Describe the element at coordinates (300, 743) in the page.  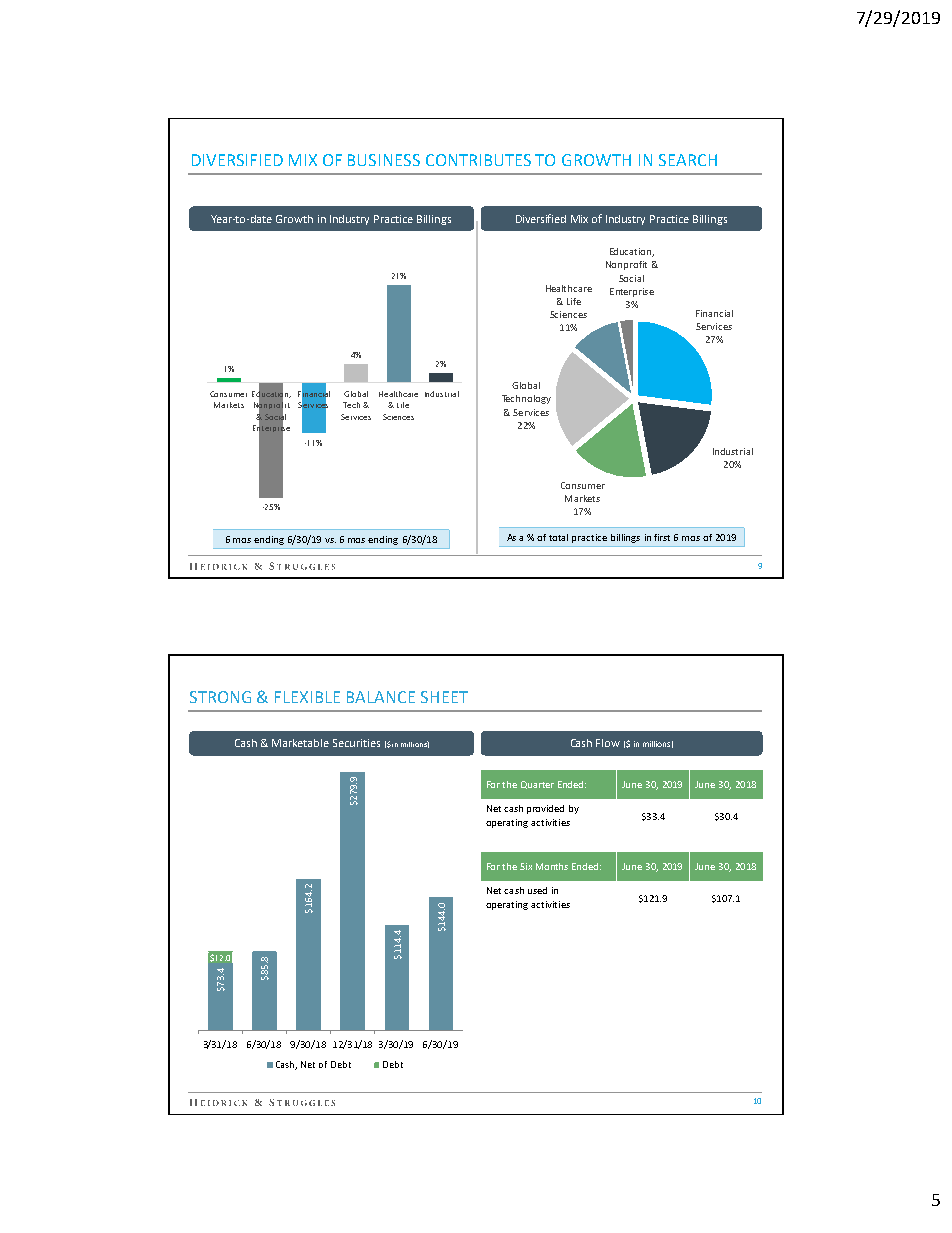
I see `Marketable` at that location.
